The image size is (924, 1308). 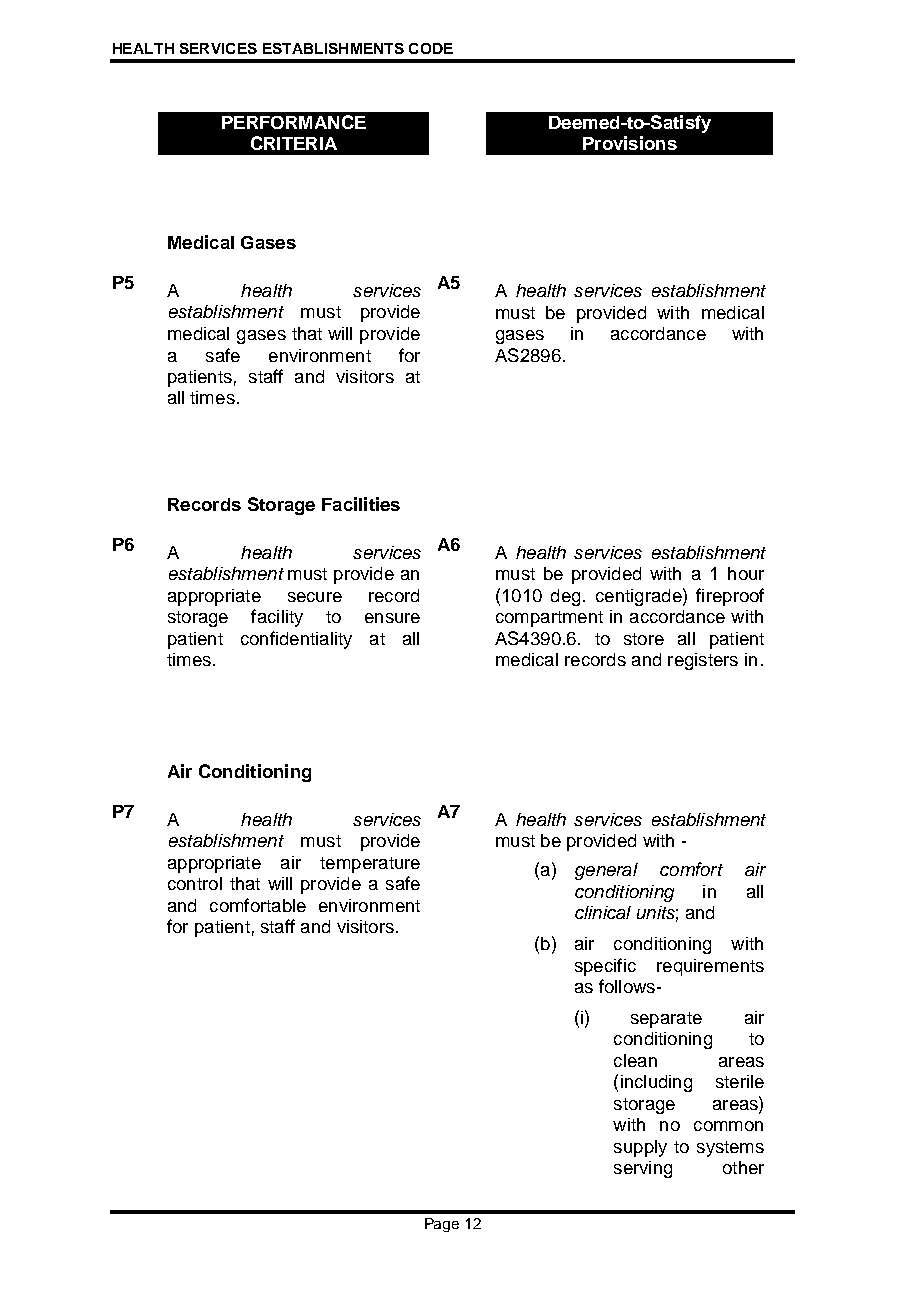 I want to click on control, so click(x=195, y=883).
